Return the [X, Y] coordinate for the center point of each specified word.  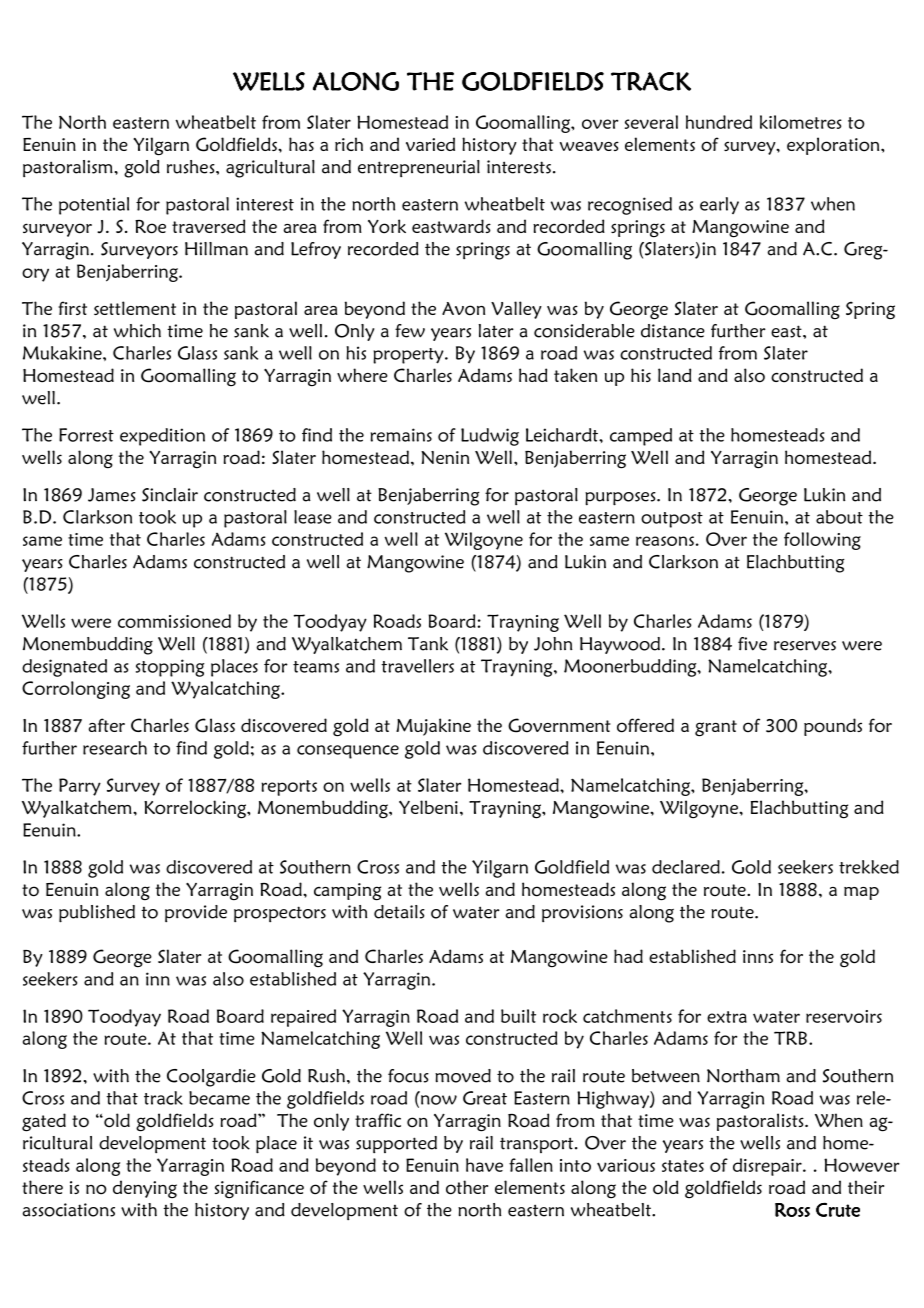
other [467, 1187]
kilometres [801, 122]
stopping [170, 668]
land [675, 375]
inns [758, 956]
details [399, 912]
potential [94, 206]
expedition [162, 437]
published [97, 914]
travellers [417, 666]
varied [430, 144]
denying [145, 1189]
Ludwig [490, 437]
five [752, 644]
